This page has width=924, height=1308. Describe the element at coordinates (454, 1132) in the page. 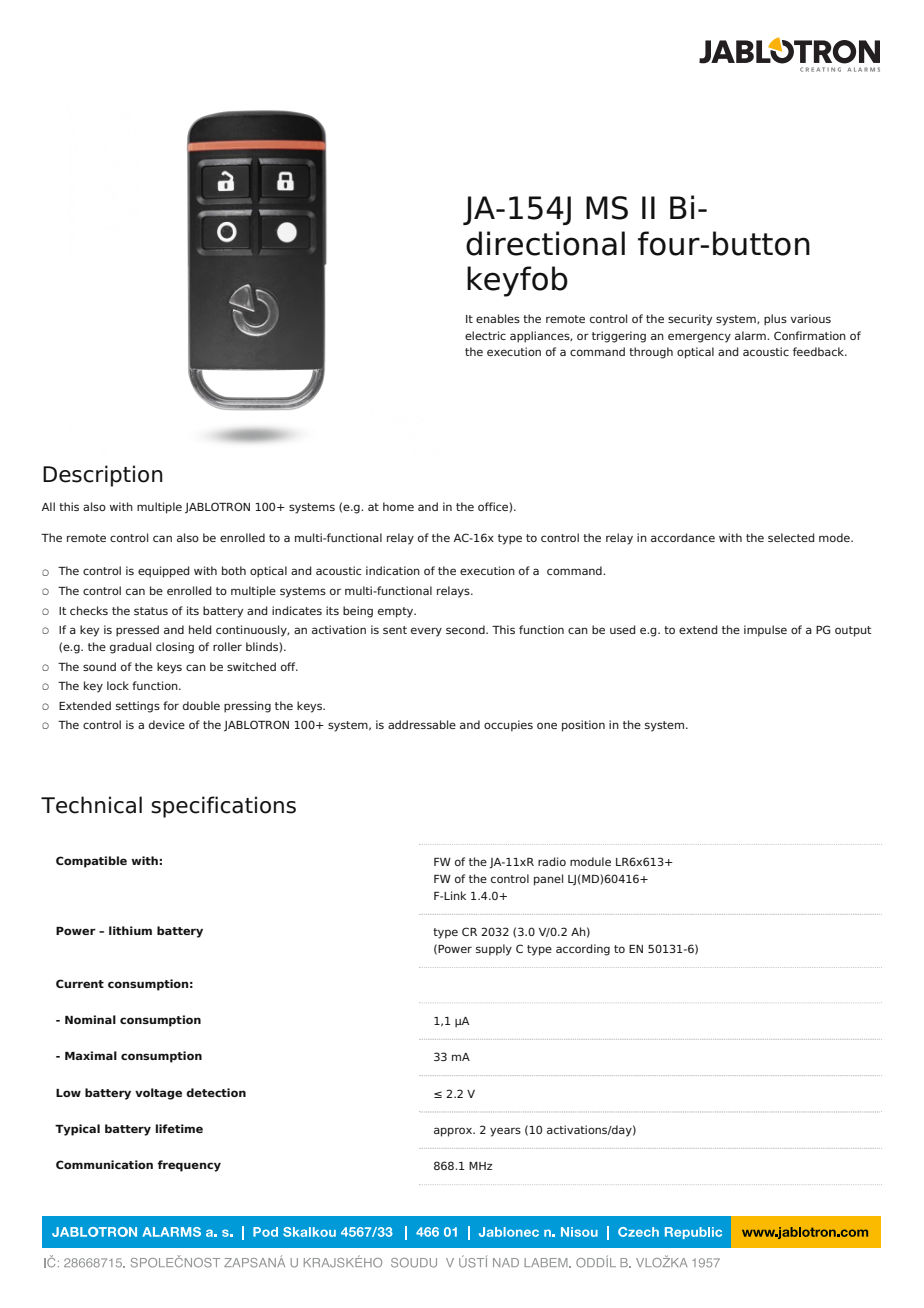

I see `approx` at that location.
